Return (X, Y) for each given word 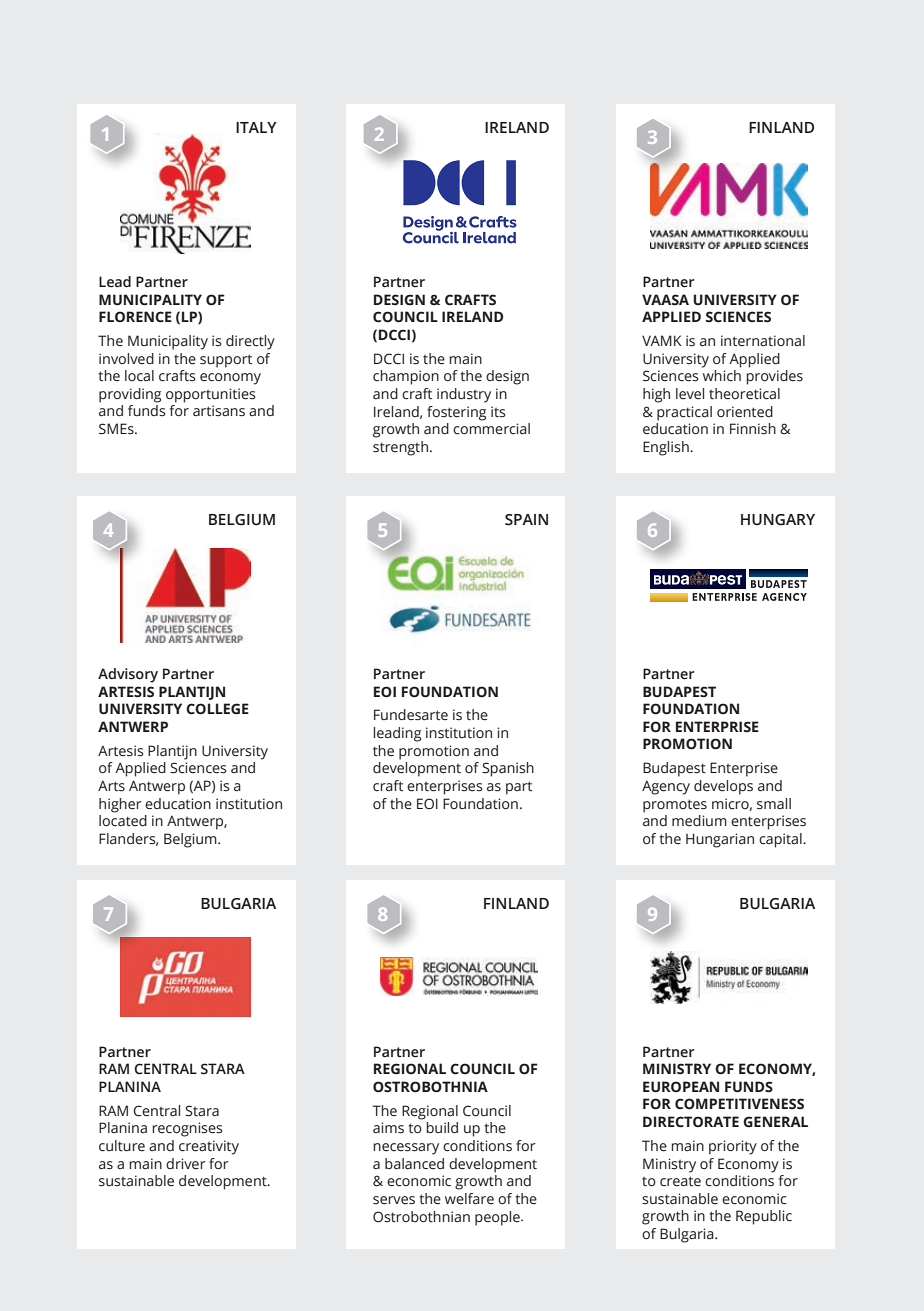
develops (723, 787)
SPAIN (526, 520)
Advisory (128, 675)
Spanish (508, 769)
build (442, 1127)
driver (186, 1164)
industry (464, 395)
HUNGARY (778, 520)
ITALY (256, 127)
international (763, 341)
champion (406, 377)
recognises (187, 1129)
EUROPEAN (681, 1087)
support (226, 361)
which (722, 376)
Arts (111, 786)
